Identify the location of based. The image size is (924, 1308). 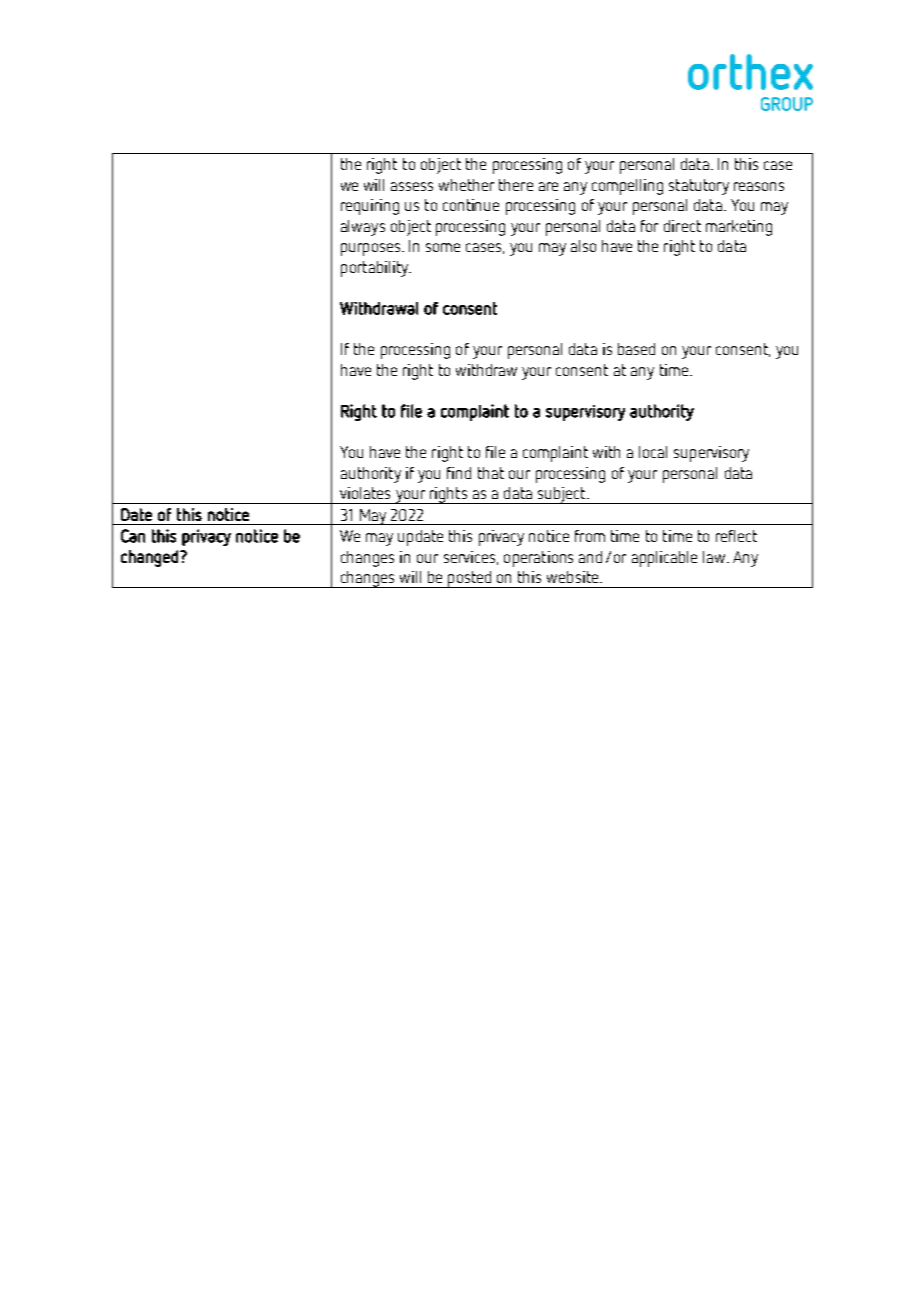
(636, 349).
